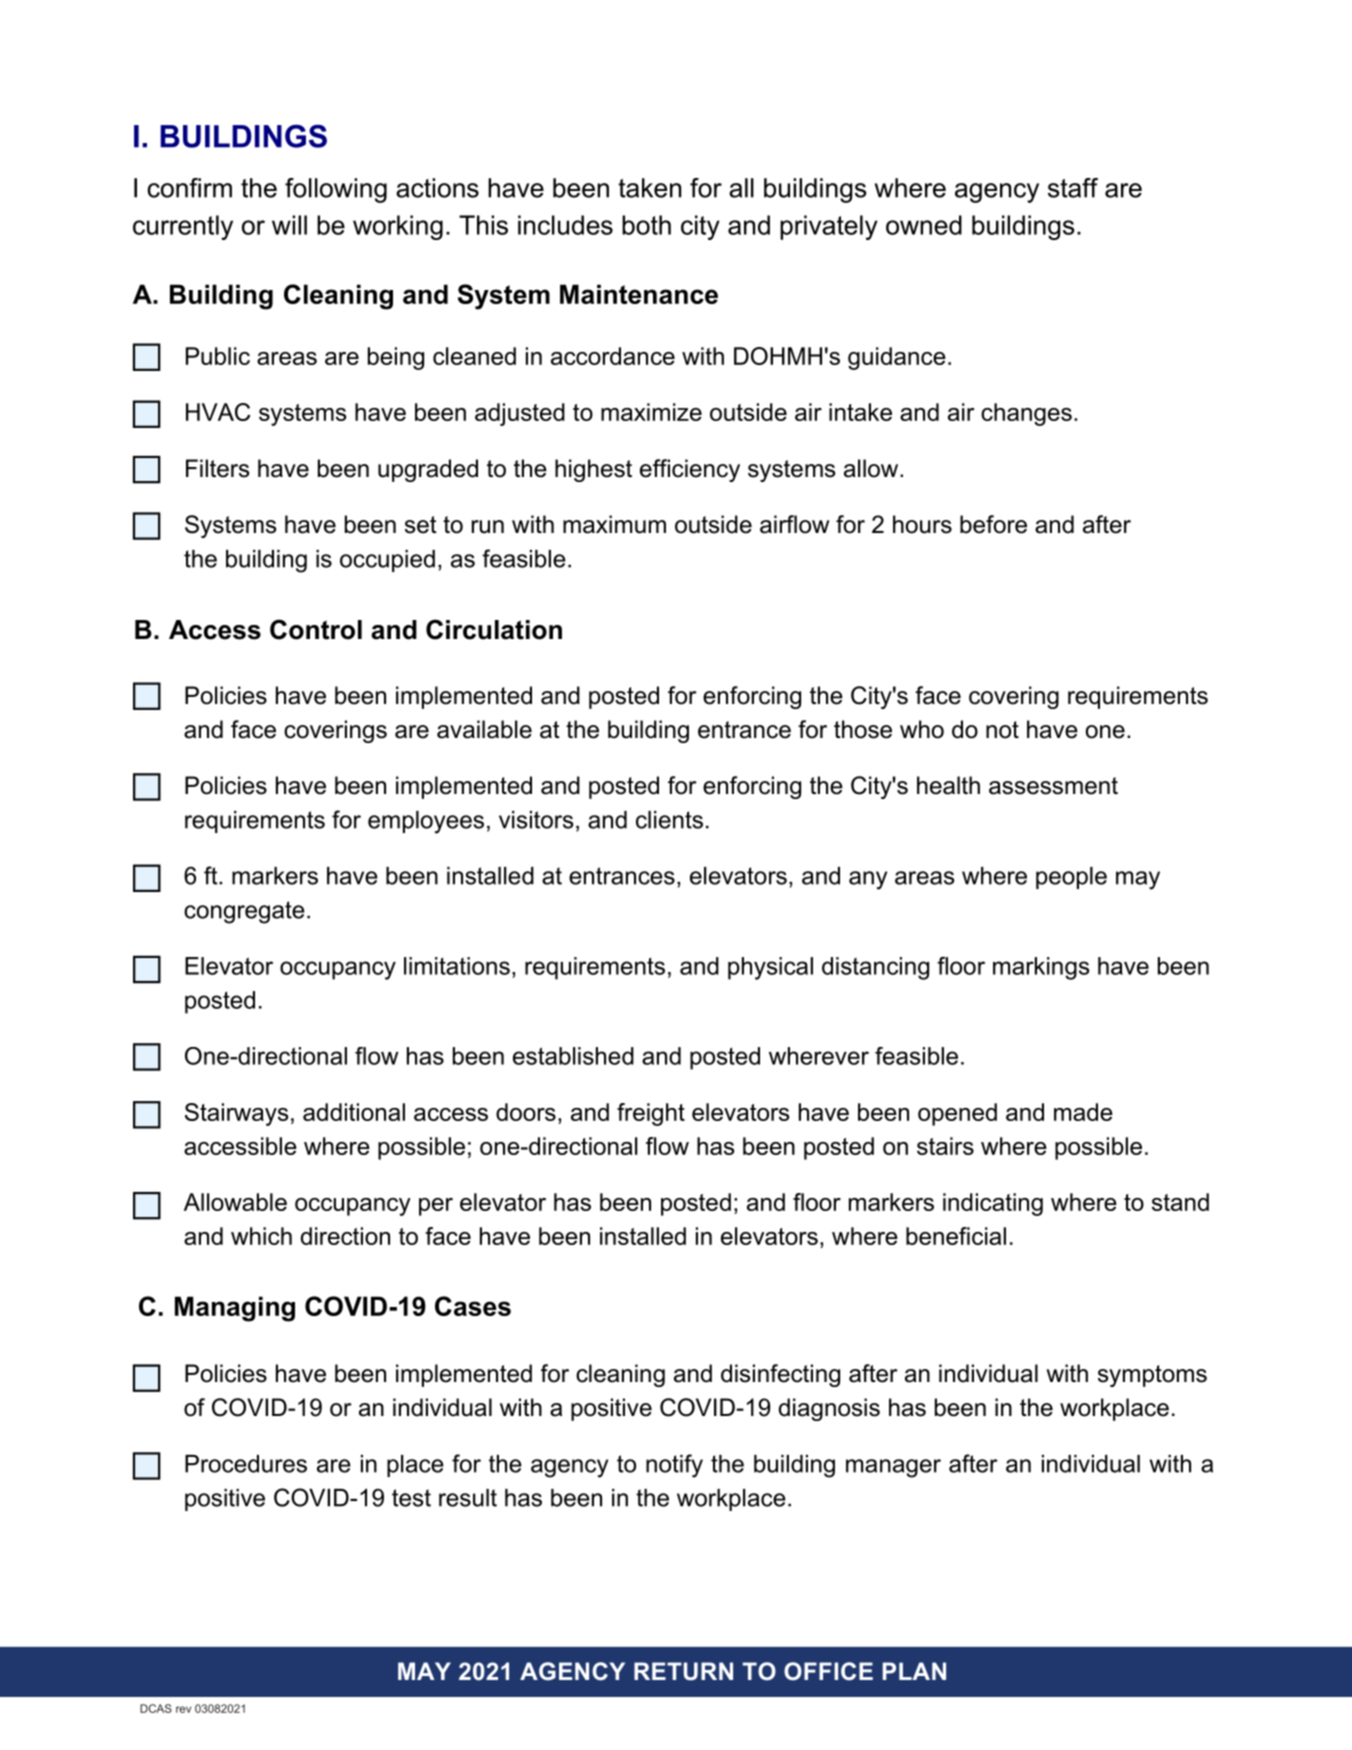 Image resolution: width=1352 pixels, height=1750 pixels. Describe the element at coordinates (646, 225) in the page. I see `both` at that location.
